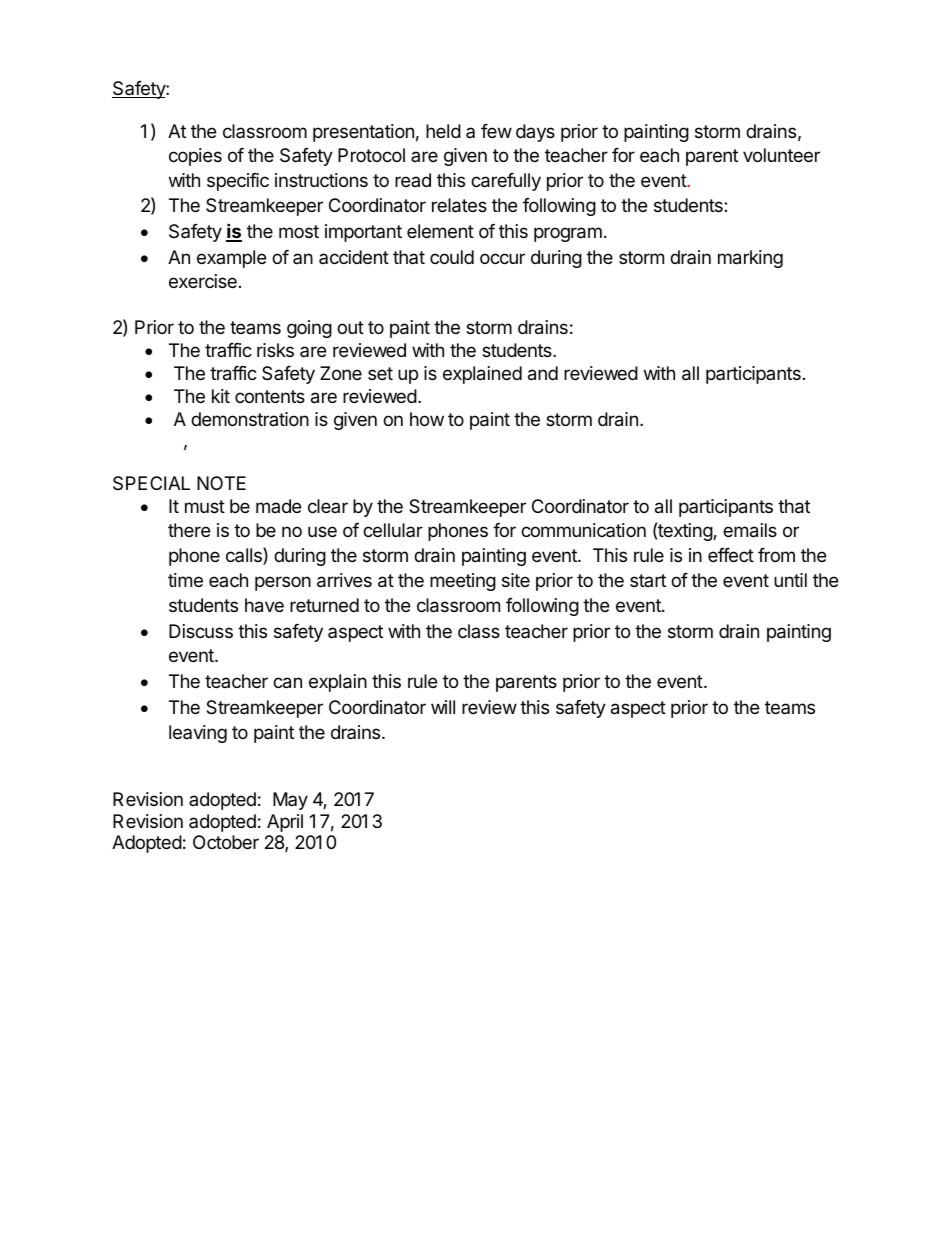  Describe the element at coordinates (195, 157) in the image. I see `copies` at that location.
